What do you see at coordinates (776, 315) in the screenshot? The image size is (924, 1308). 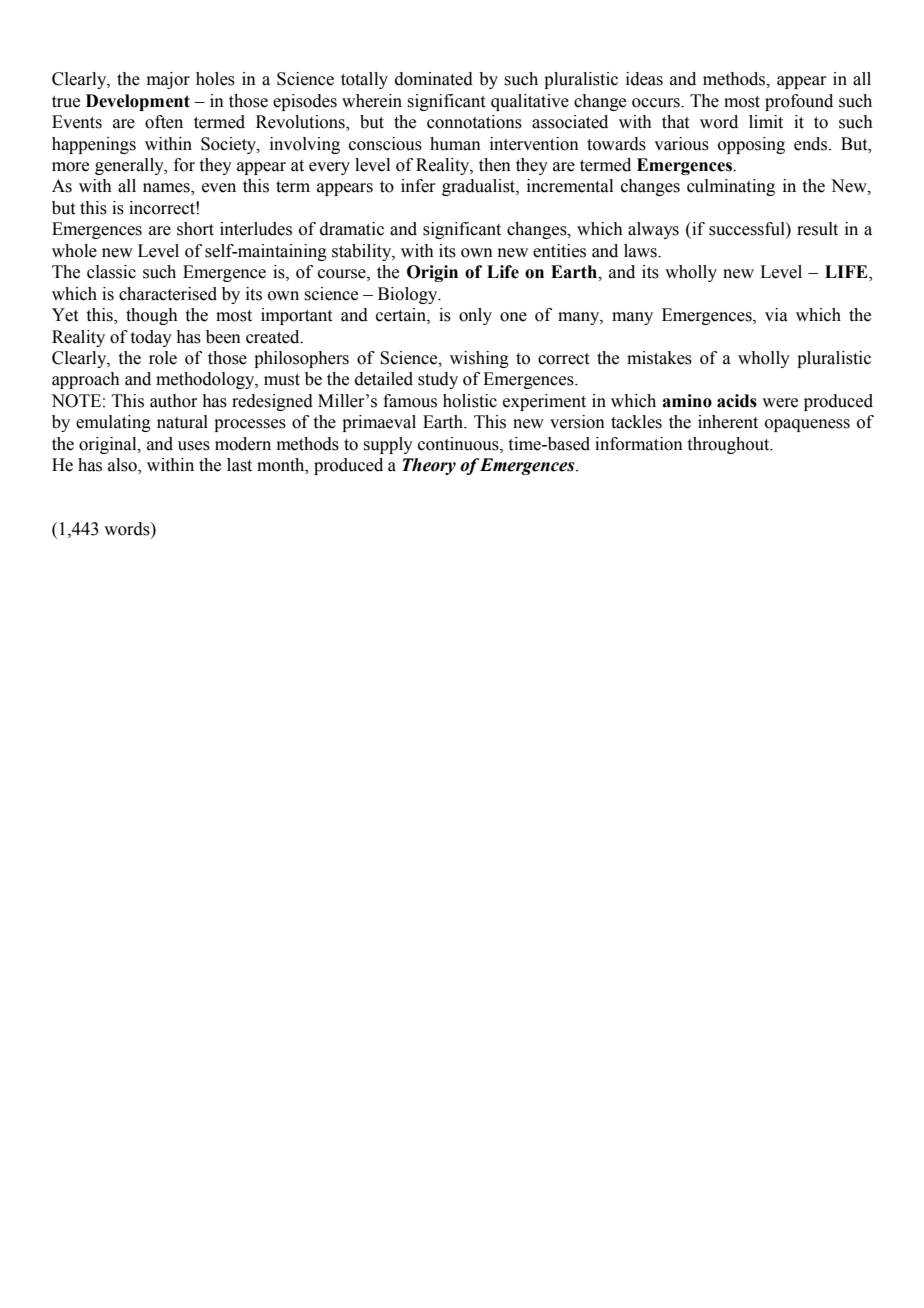 I see `via` at bounding box center [776, 315].
